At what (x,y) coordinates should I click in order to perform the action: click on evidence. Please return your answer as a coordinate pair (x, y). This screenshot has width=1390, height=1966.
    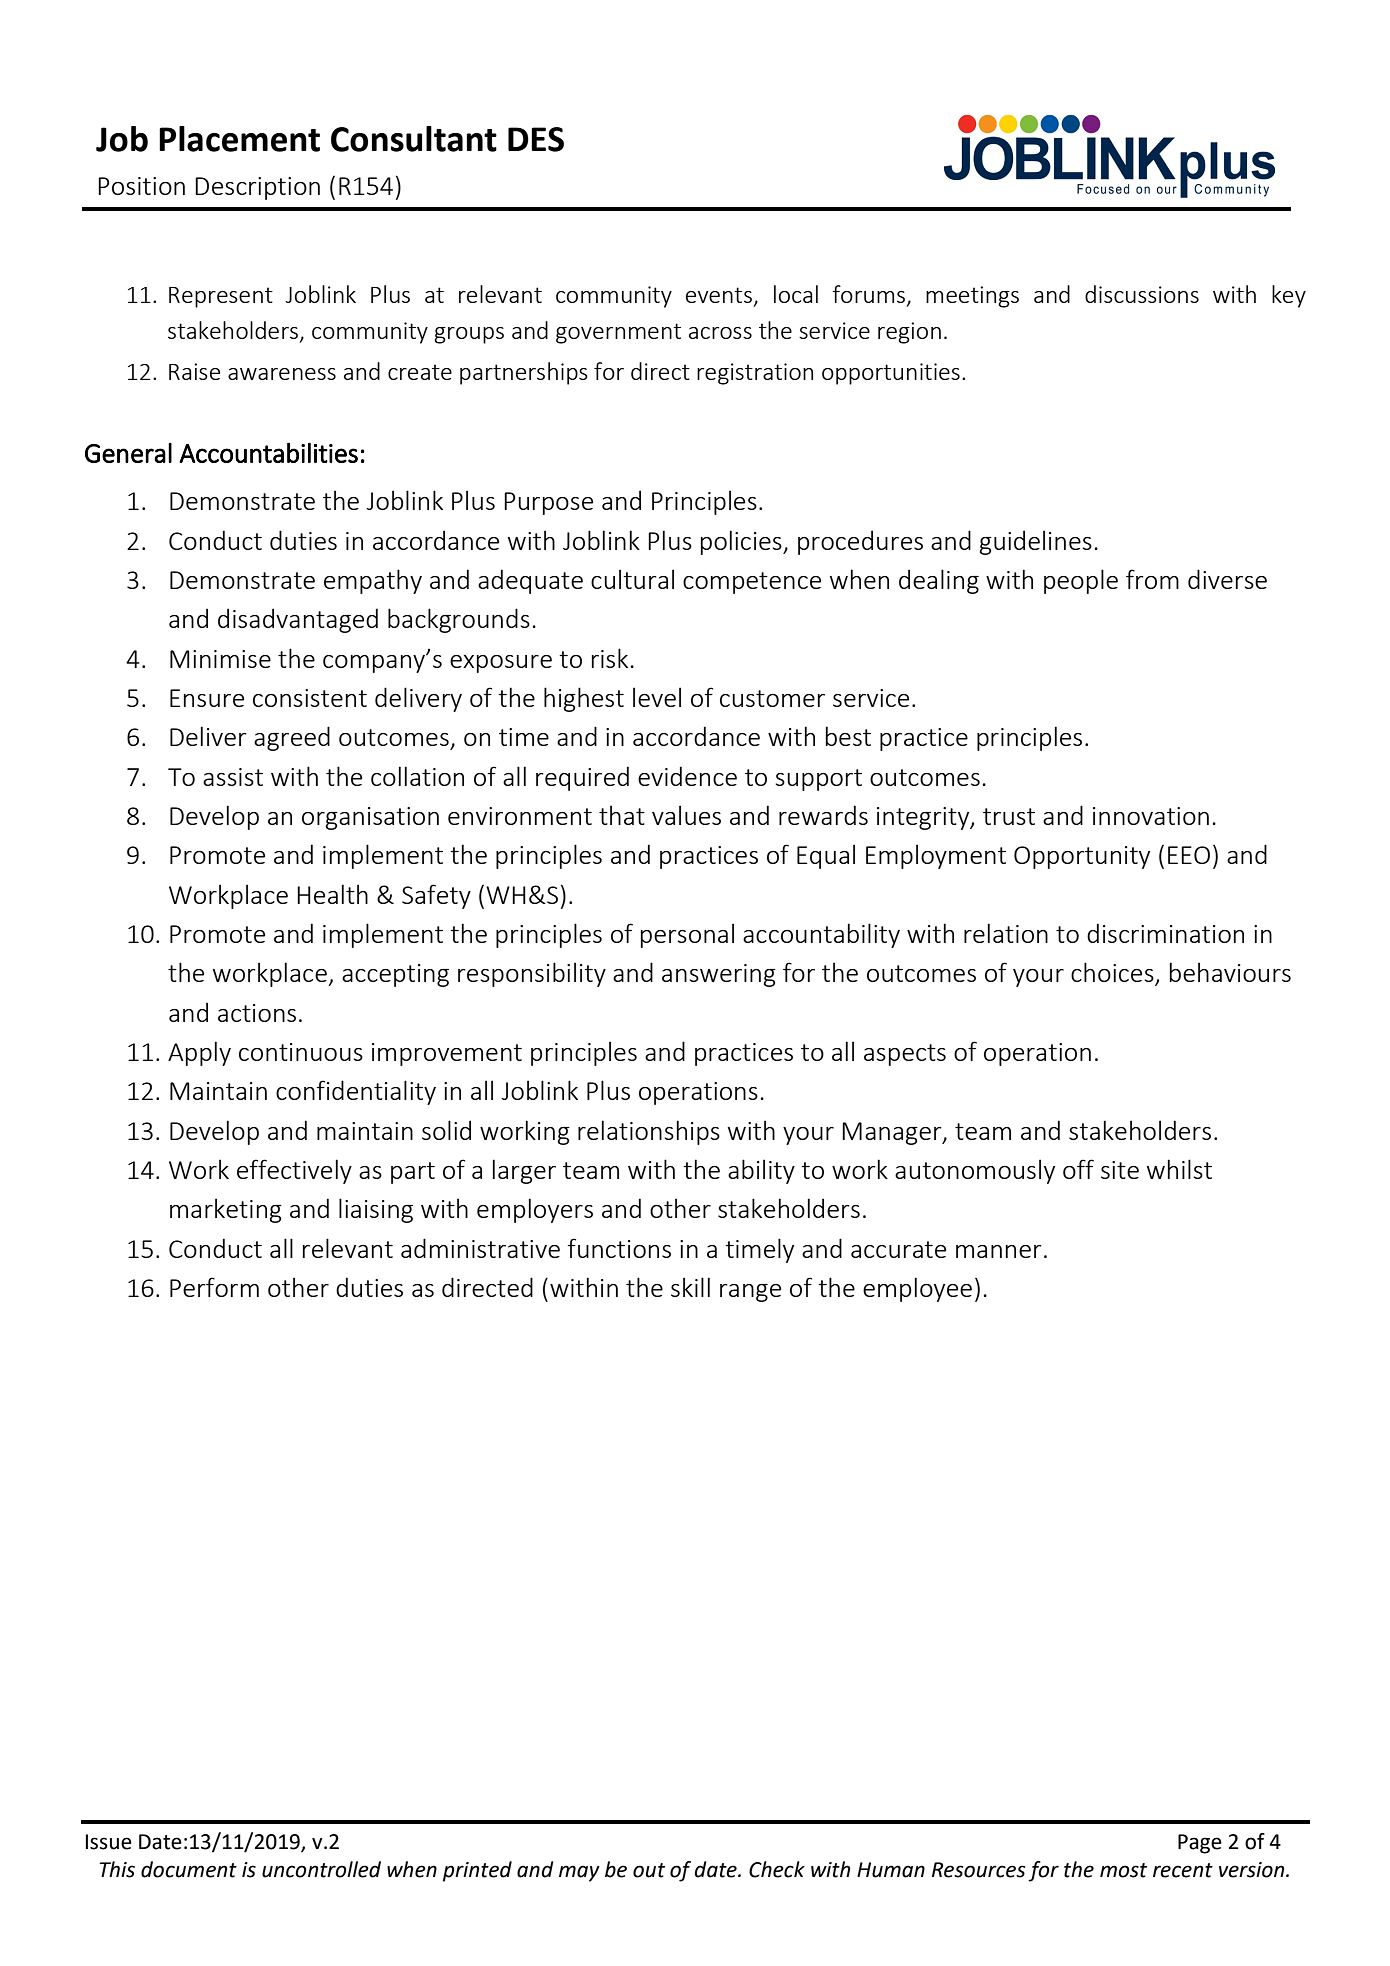
    Looking at the image, I should click on (687, 776).
